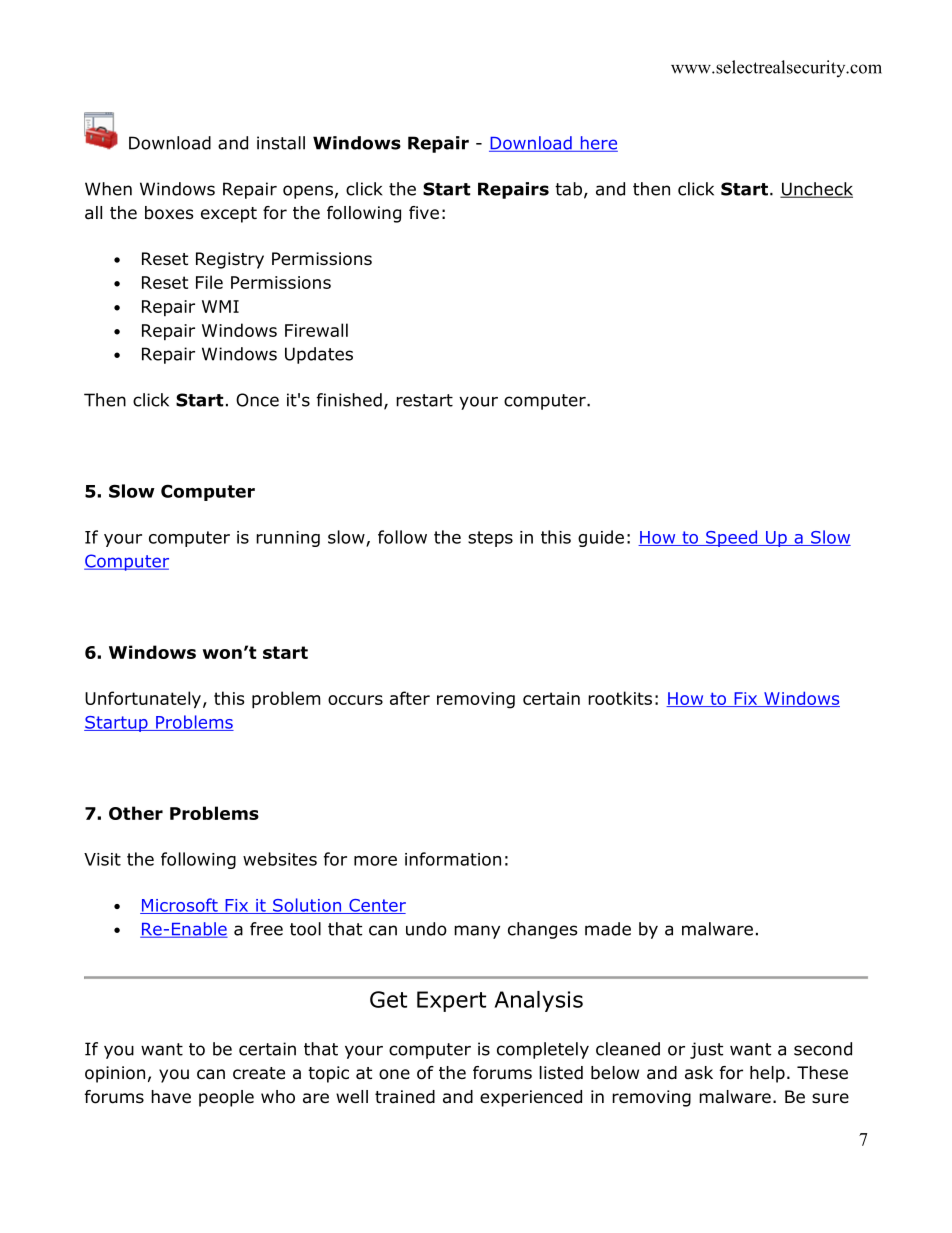 The height and width of the page is (1233, 952). Describe the element at coordinates (257, 400) in the page. I see `Once` at that location.
